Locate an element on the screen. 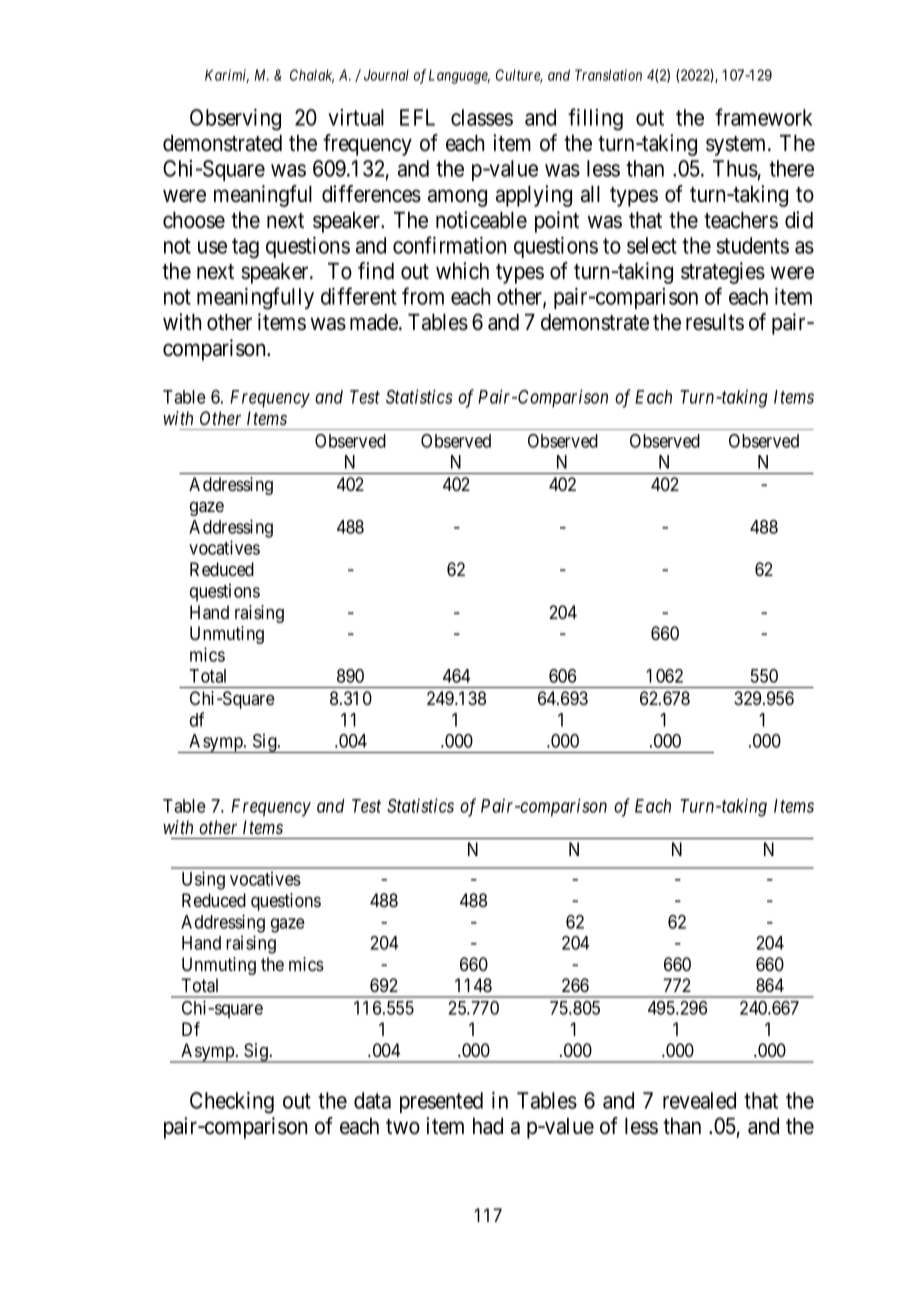 The image size is (924, 1314). presented is located at coordinates (441, 1102).
